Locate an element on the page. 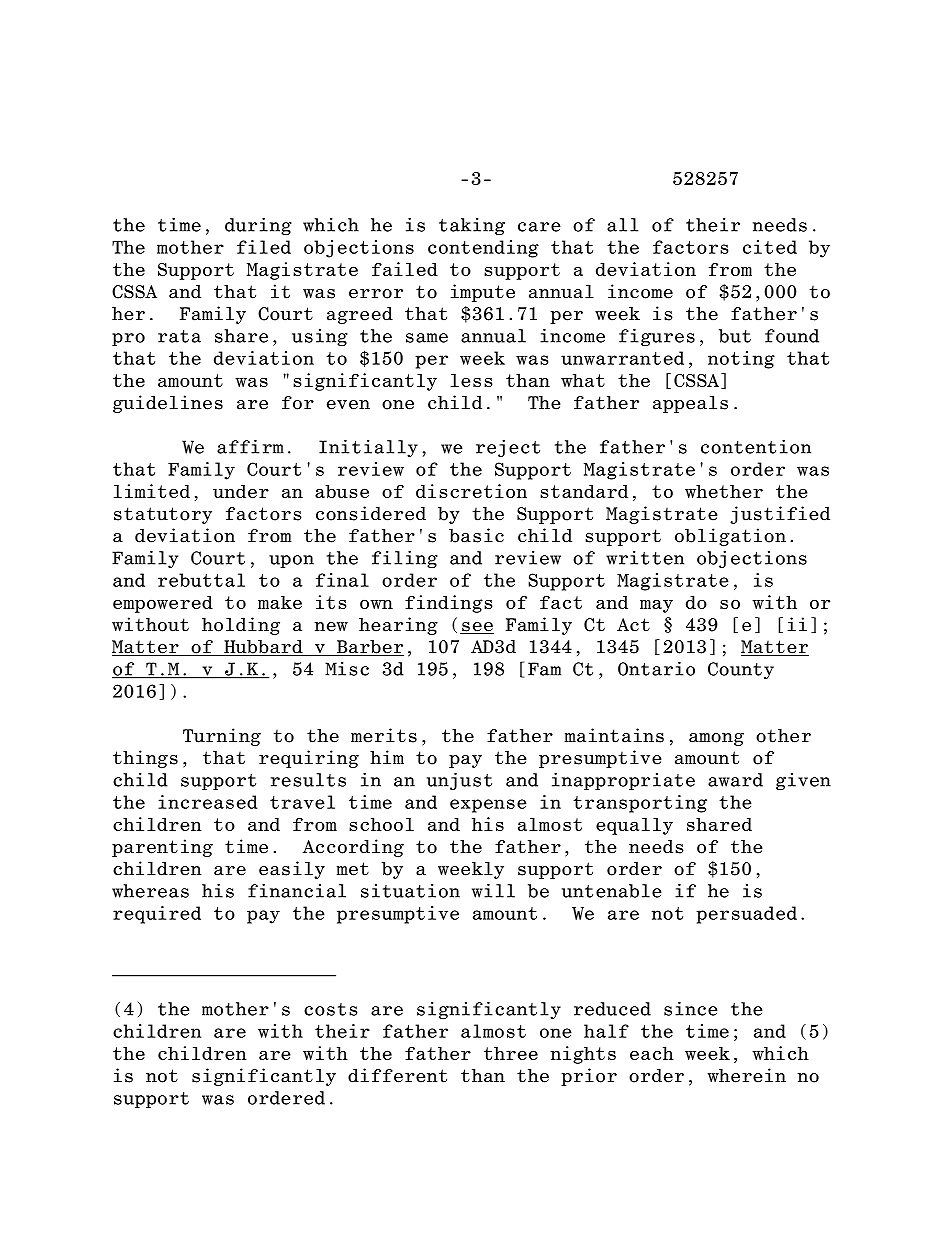  contending is located at coordinates (483, 249).
